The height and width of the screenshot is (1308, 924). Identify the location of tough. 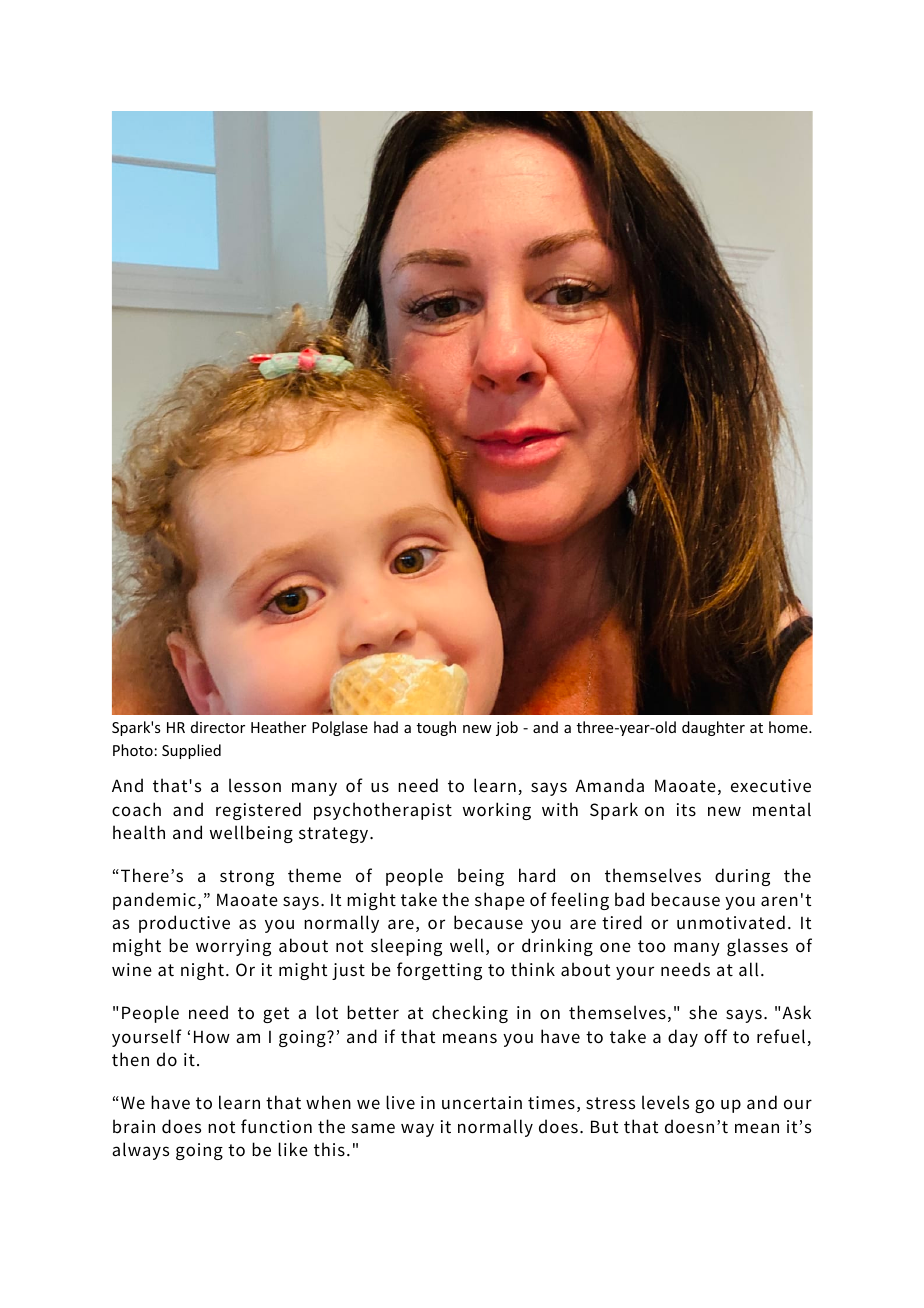
(436, 728).
